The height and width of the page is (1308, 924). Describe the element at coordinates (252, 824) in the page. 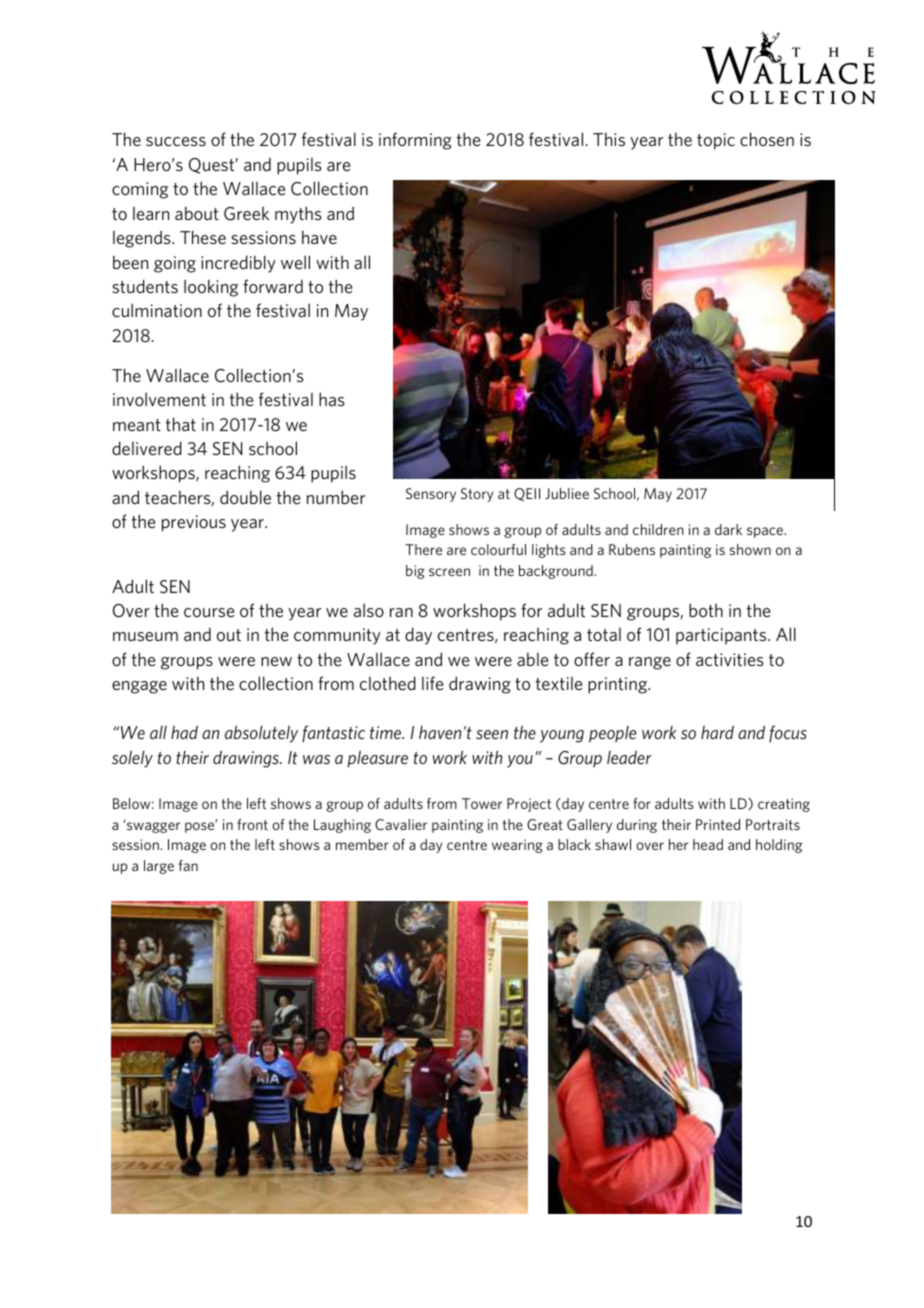

I see `front` at that location.
